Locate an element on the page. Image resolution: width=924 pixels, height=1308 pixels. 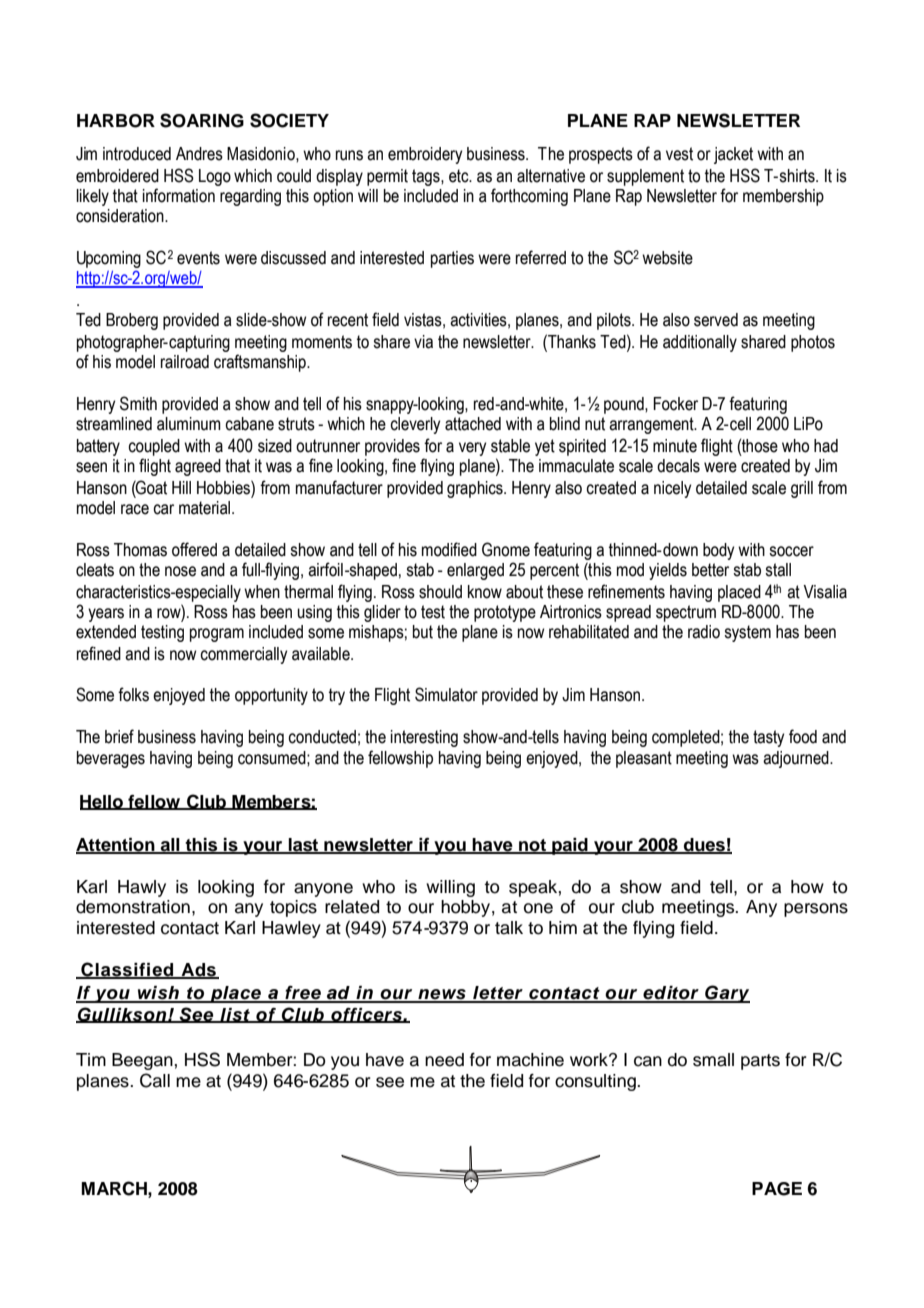
additionally is located at coordinates (700, 343).
